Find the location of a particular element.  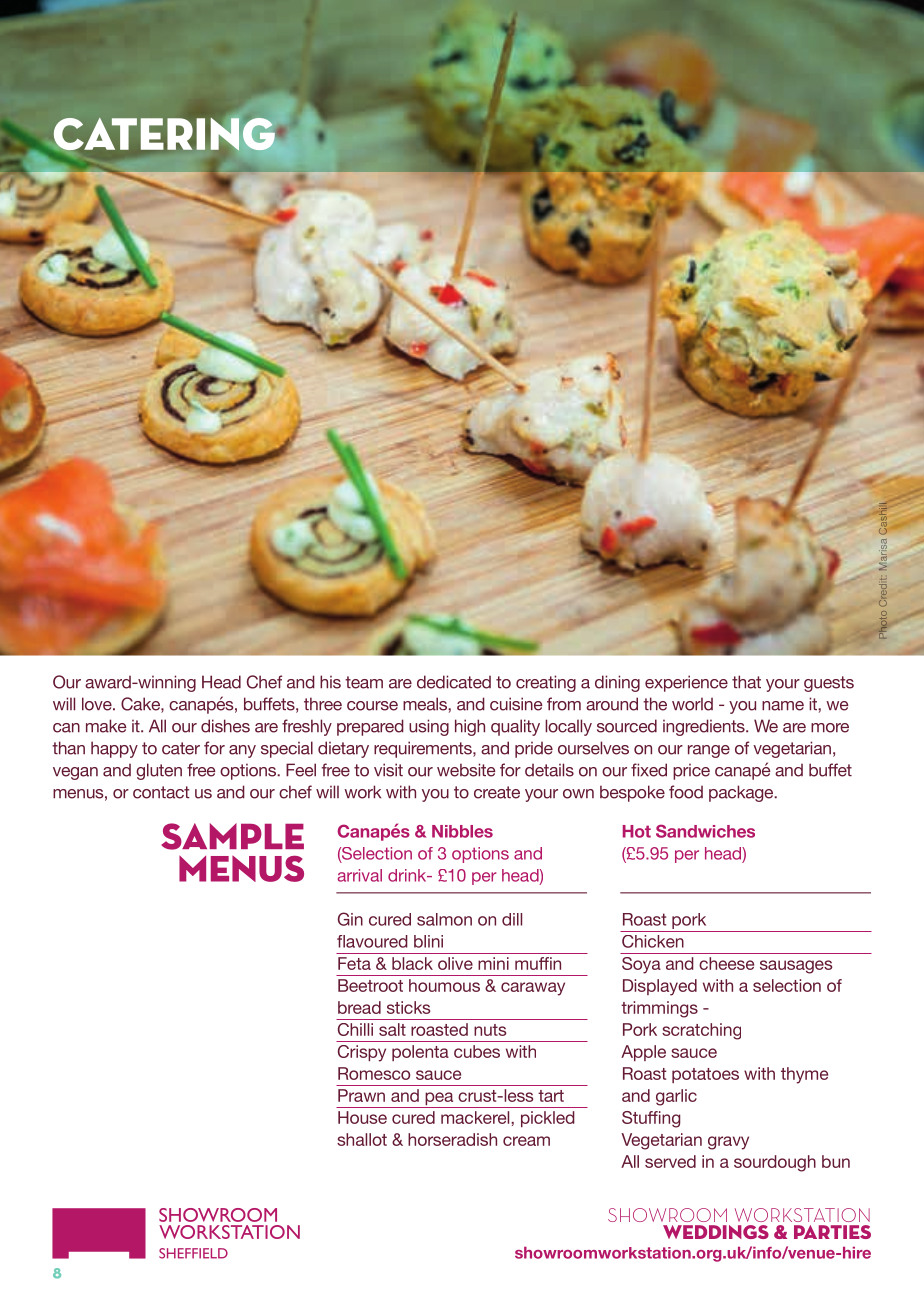

name is located at coordinates (783, 706).
